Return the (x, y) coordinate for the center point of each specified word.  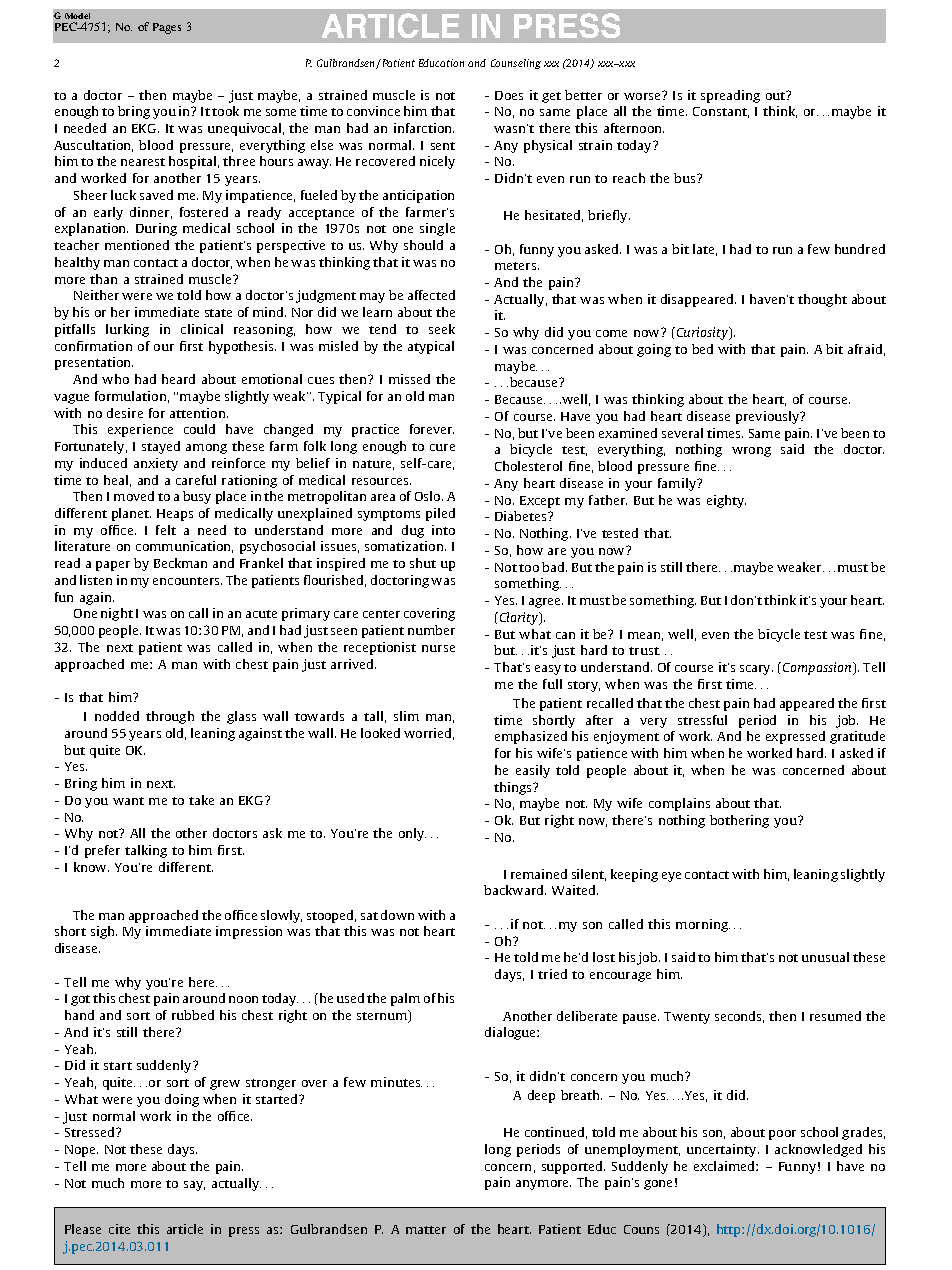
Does (509, 95)
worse (643, 95)
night (117, 614)
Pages (167, 28)
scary (756, 670)
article (185, 1229)
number (431, 630)
